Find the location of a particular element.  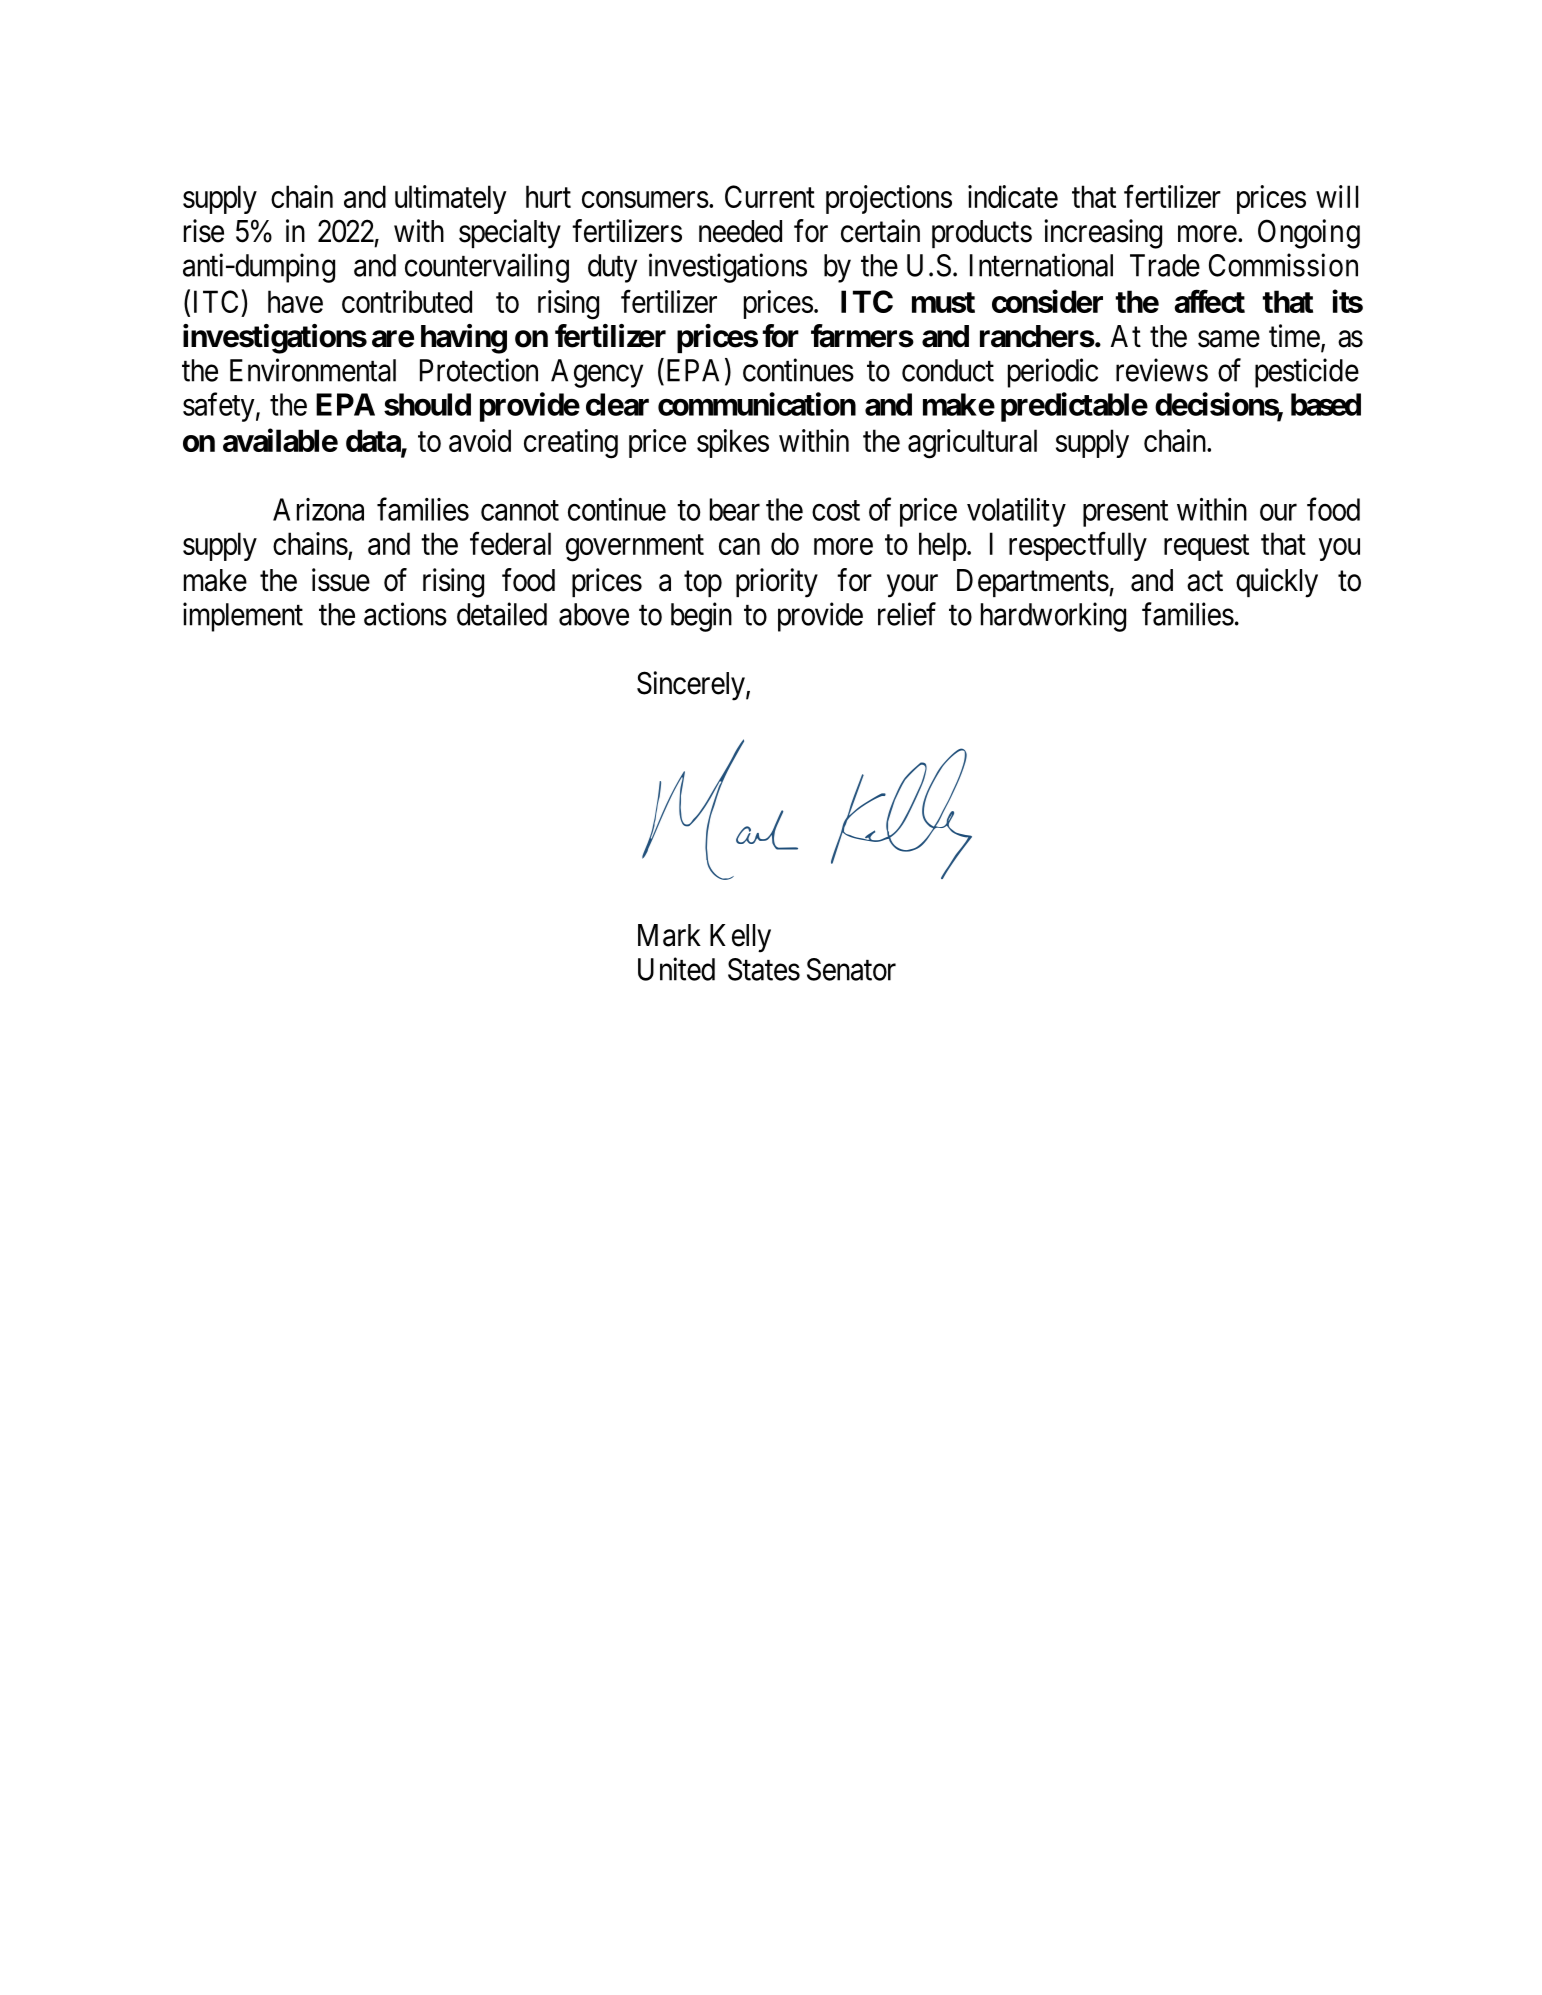

Kelly is located at coordinates (740, 938).
